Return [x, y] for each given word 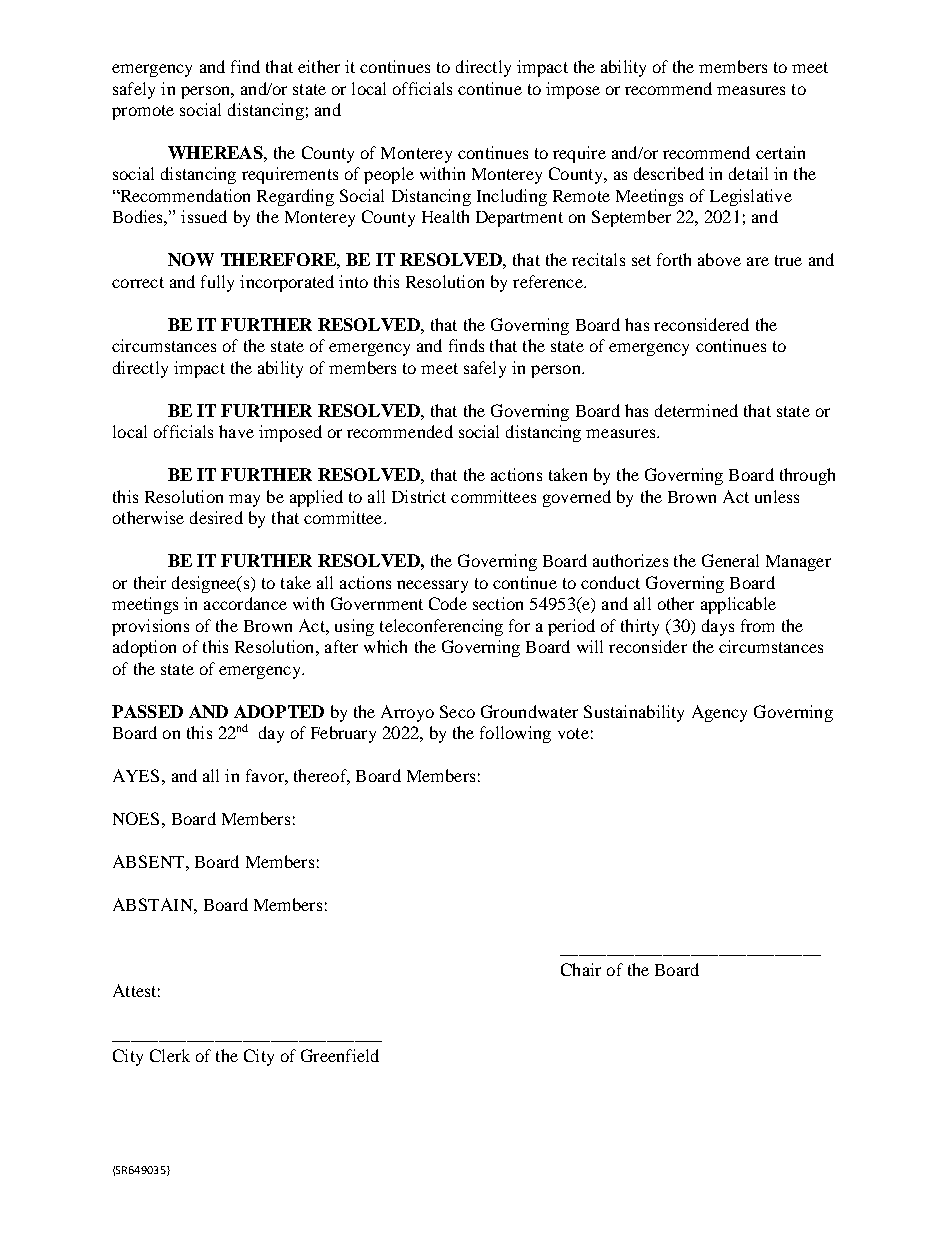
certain [780, 152]
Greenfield [340, 1055]
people [389, 175]
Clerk [170, 1055]
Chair [581, 969]
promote [143, 112]
